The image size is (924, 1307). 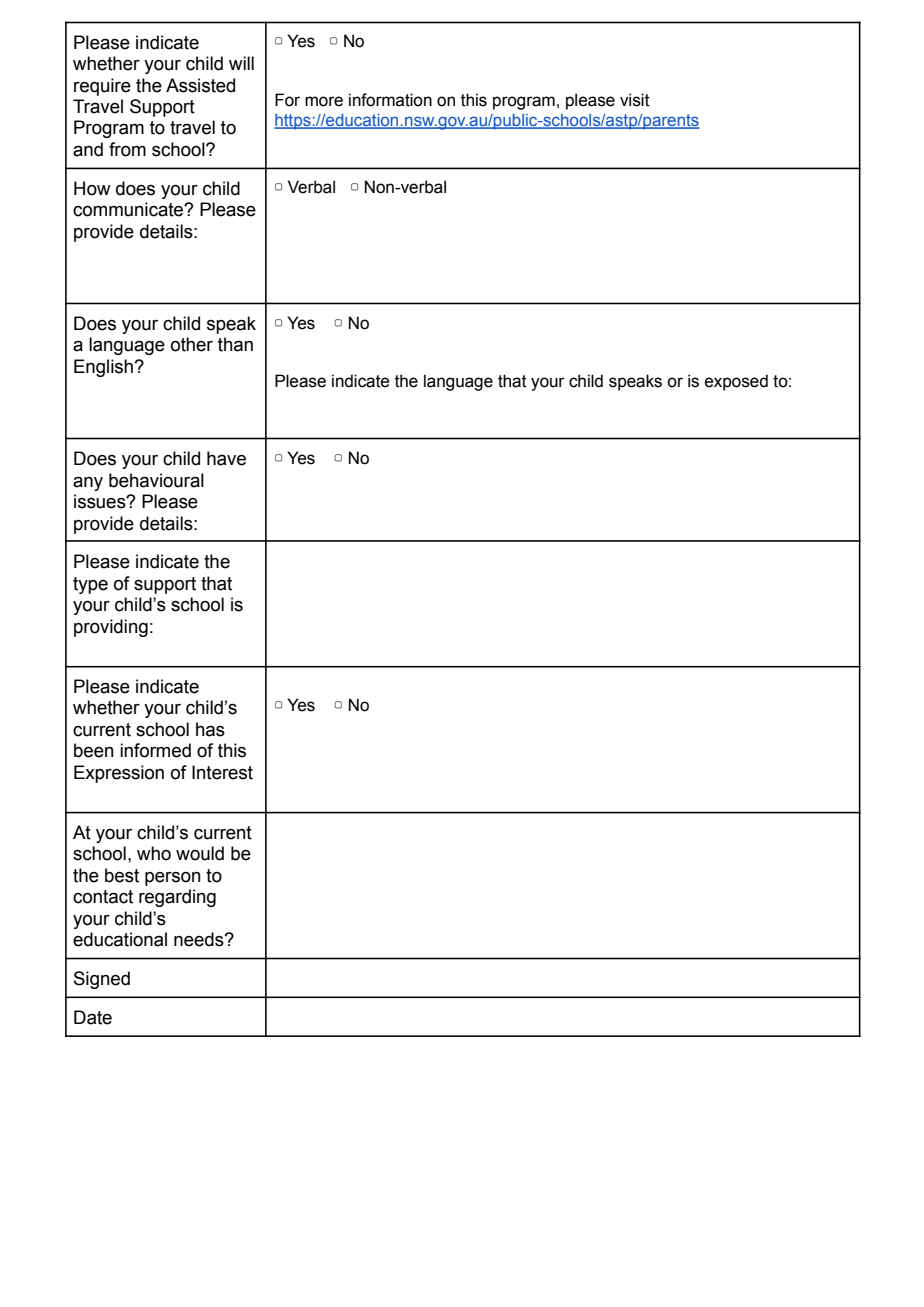 What do you see at coordinates (222, 772) in the screenshot?
I see `Interest` at bounding box center [222, 772].
